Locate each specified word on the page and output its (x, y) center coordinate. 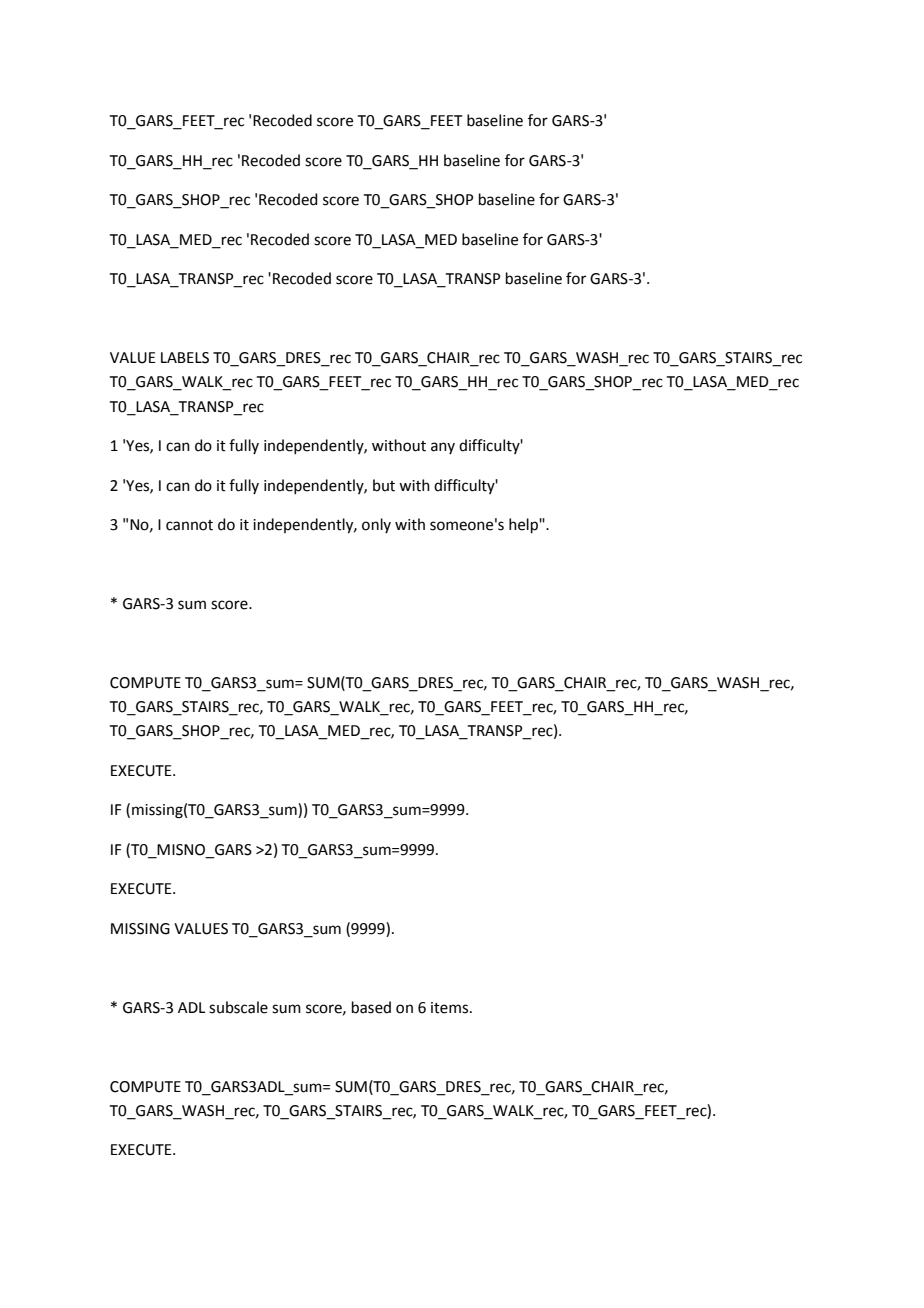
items (451, 1008)
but (384, 485)
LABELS (185, 358)
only (376, 525)
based (371, 1007)
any (443, 448)
